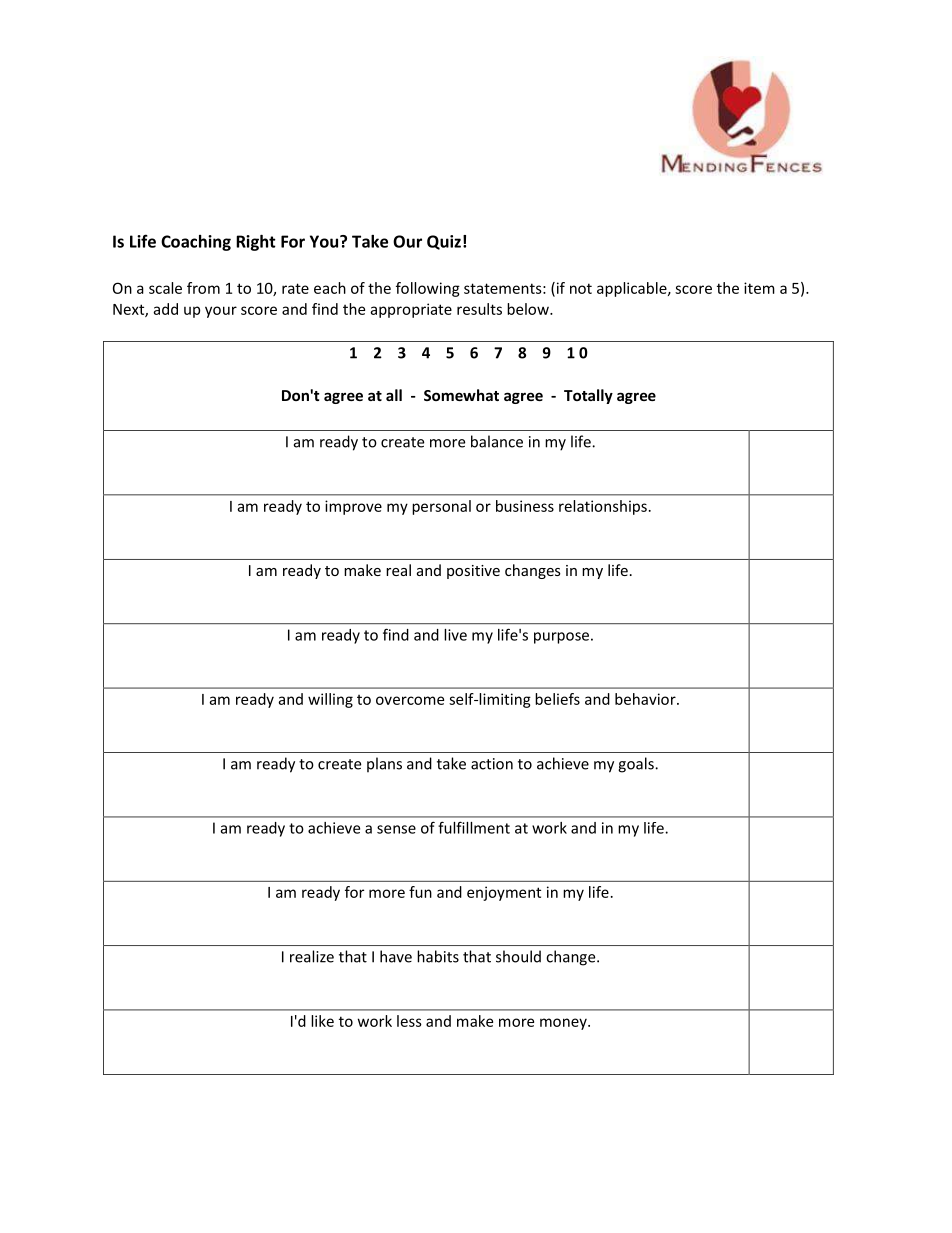 This screenshot has height=1233, width=952. I want to click on like, so click(322, 1021).
